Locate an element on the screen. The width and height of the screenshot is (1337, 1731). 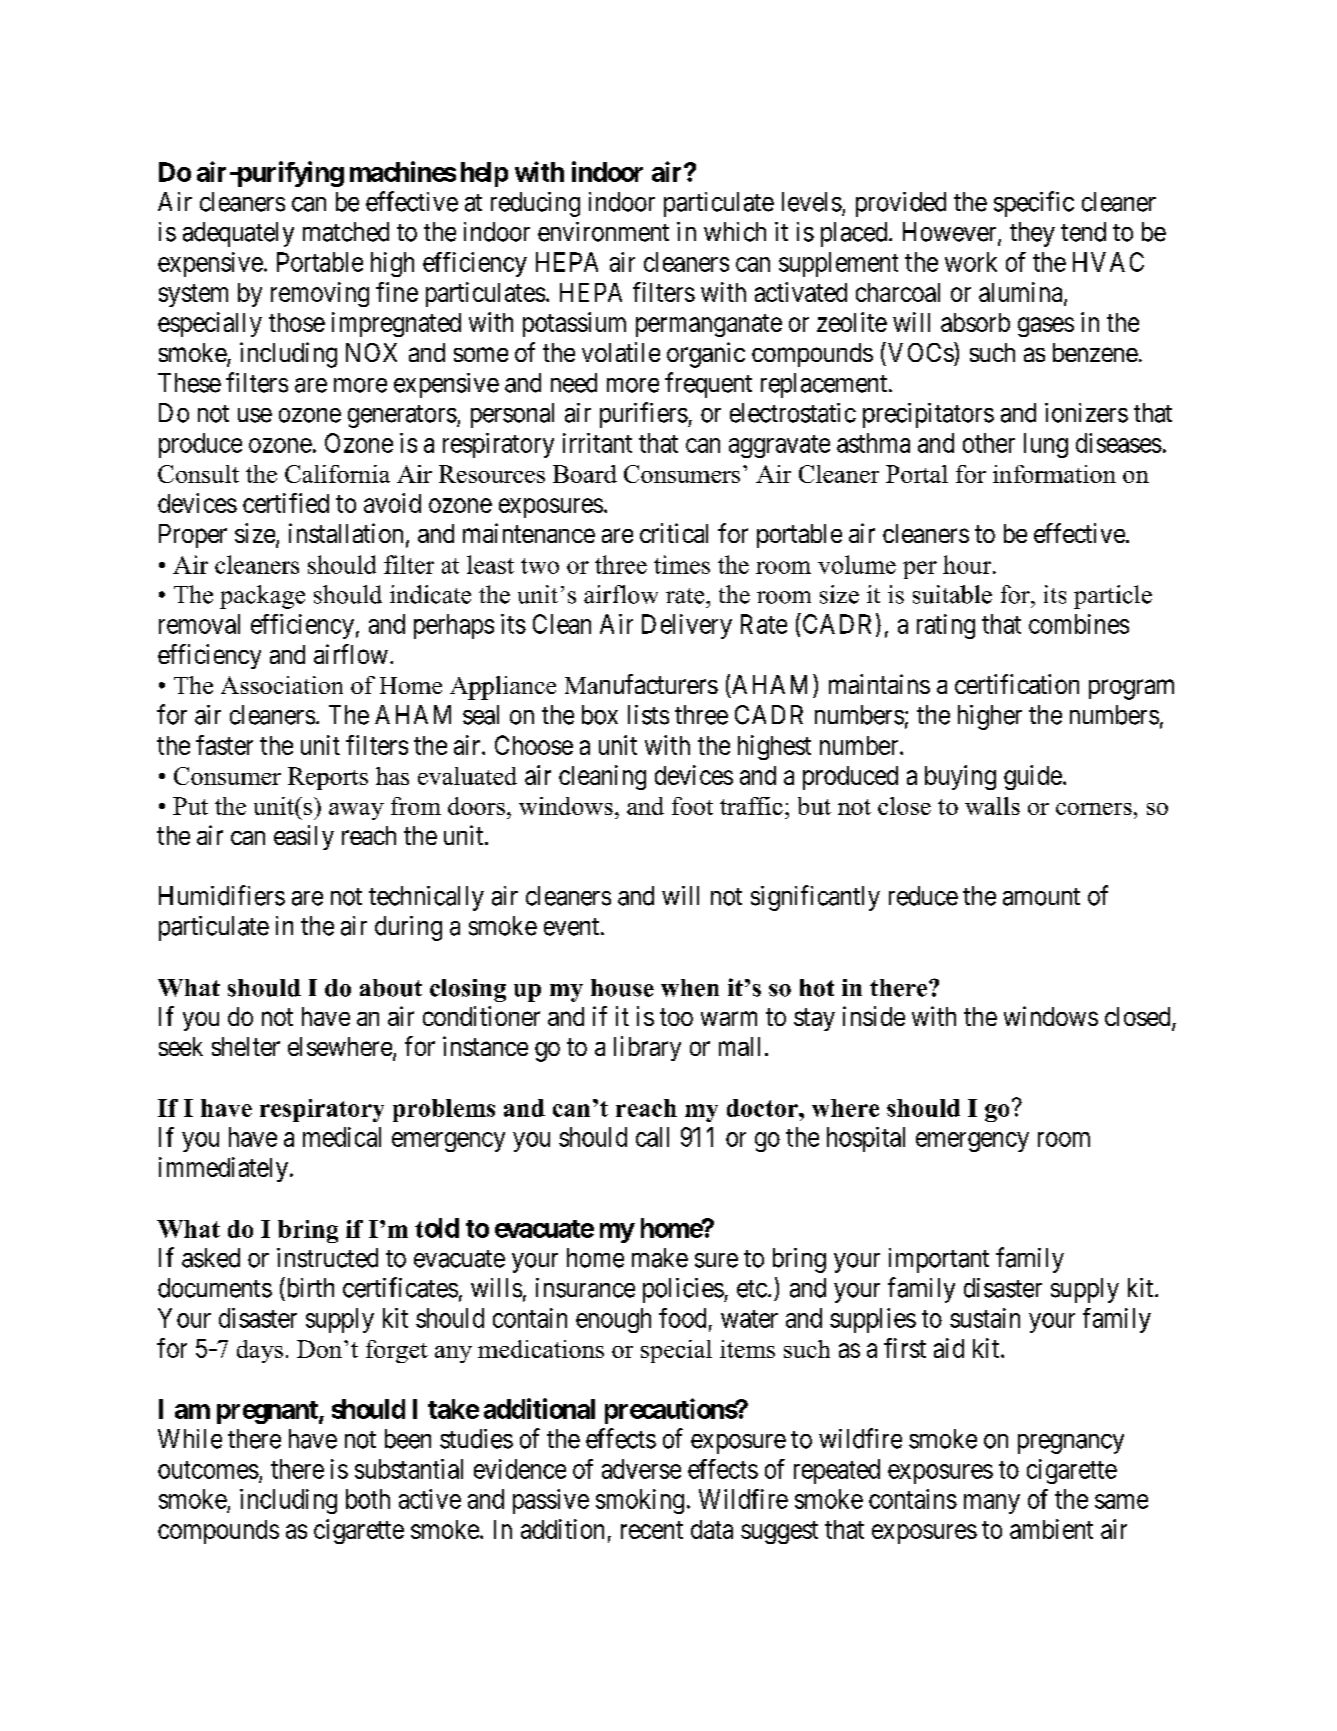
both is located at coordinates (368, 1499).
